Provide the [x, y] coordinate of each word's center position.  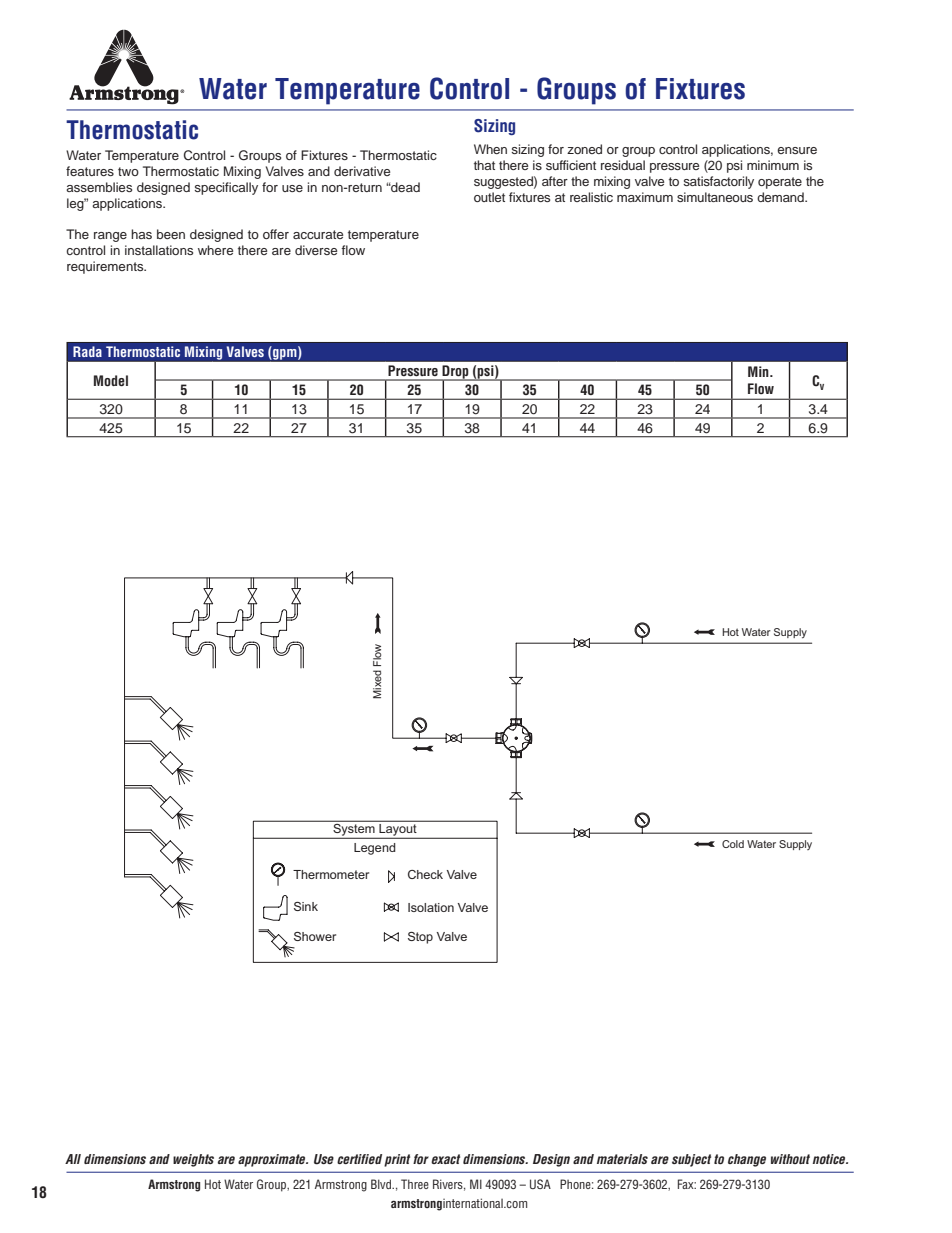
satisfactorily [718, 182]
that [484, 165]
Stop [420, 938]
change [747, 1160]
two [128, 171]
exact [445, 1159]
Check [425, 874]
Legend [375, 849]
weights [193, 1160]
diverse [316, 250]
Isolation [431, 907]
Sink [306, 906]
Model [111, 381]
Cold [733, 844]
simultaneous [715, 197]
